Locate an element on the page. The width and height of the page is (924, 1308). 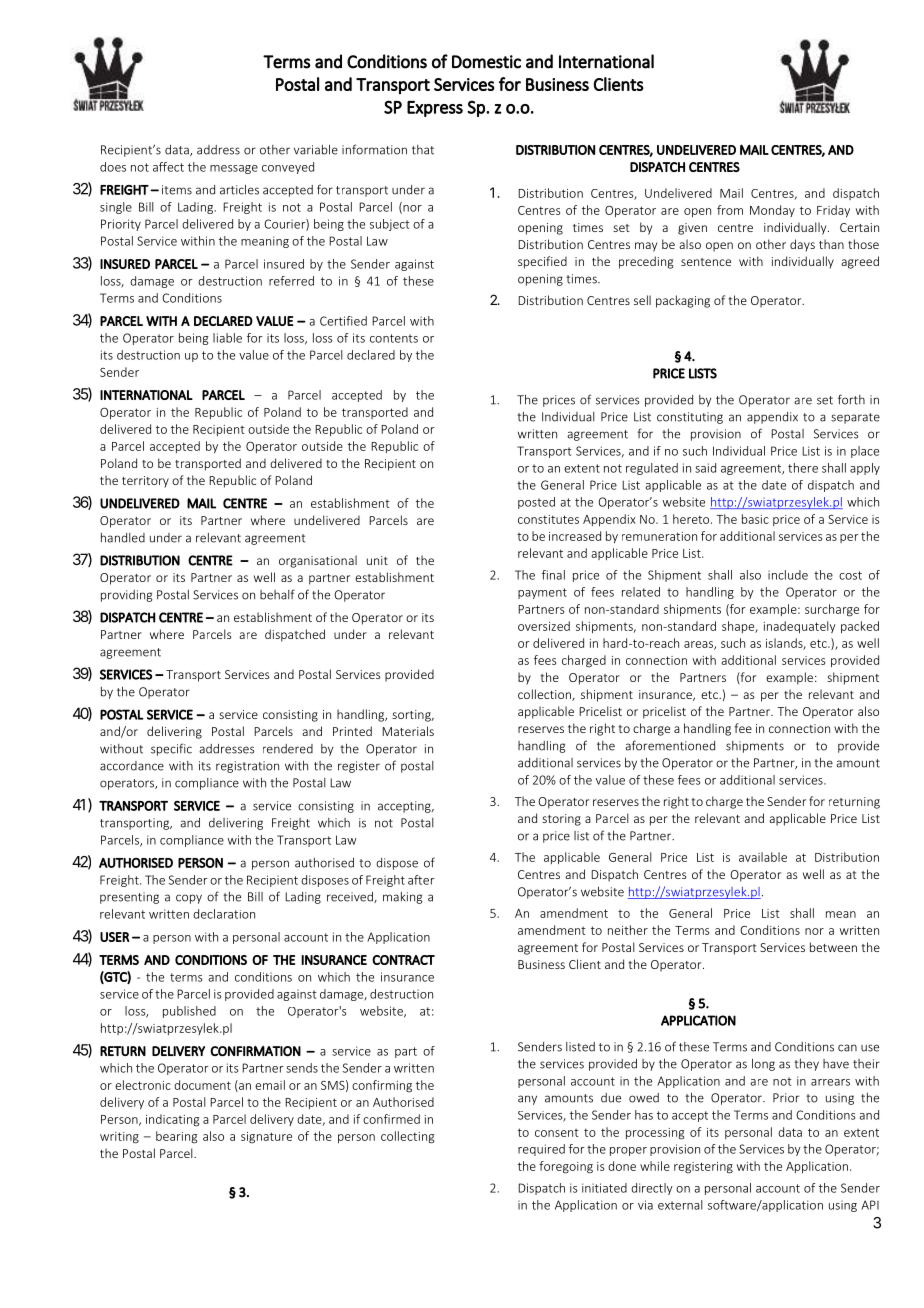
Monday is located at coordinates (772, 211).
